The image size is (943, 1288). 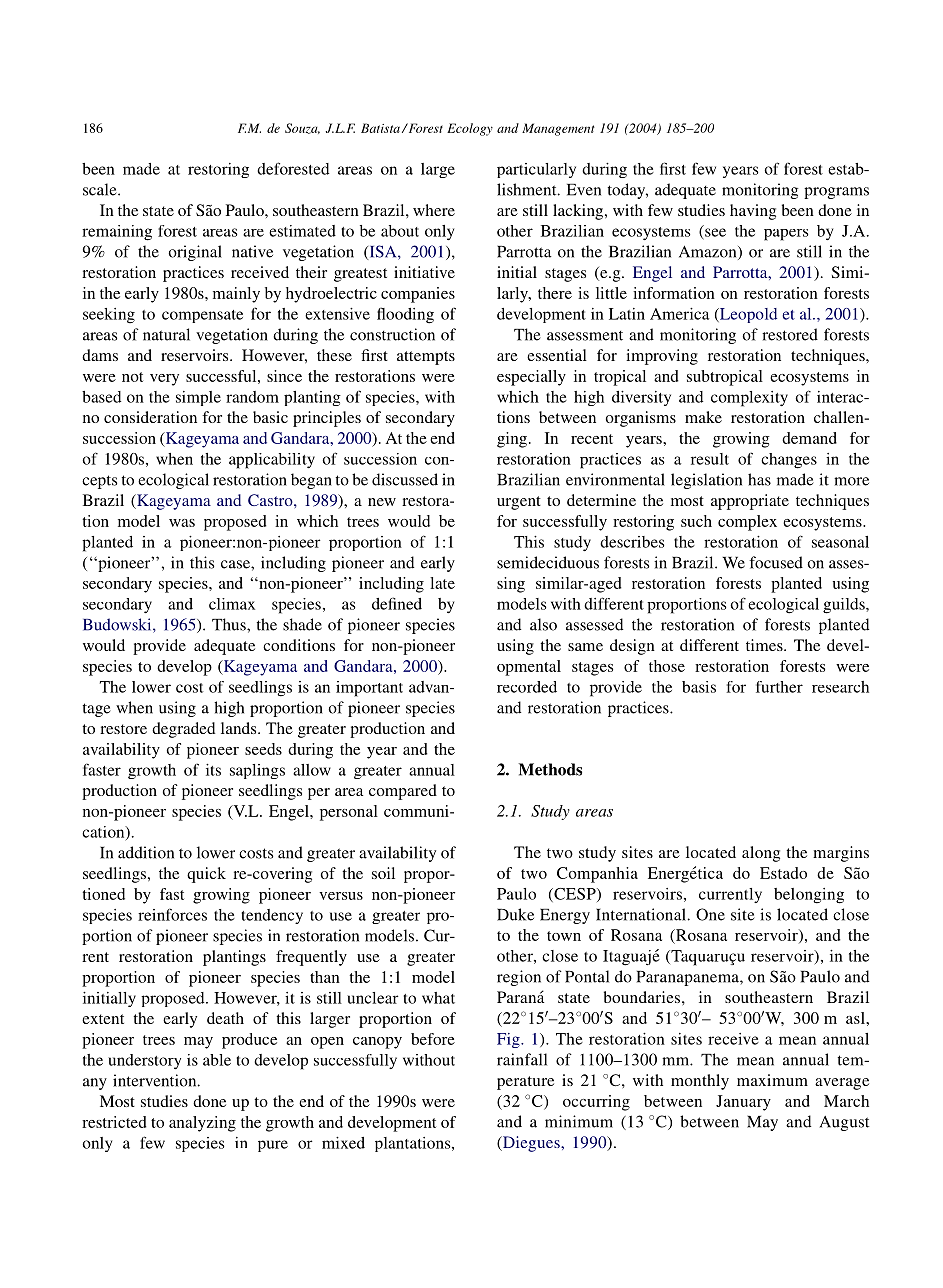 I want to click on scale, so click(x=101, y=189).
